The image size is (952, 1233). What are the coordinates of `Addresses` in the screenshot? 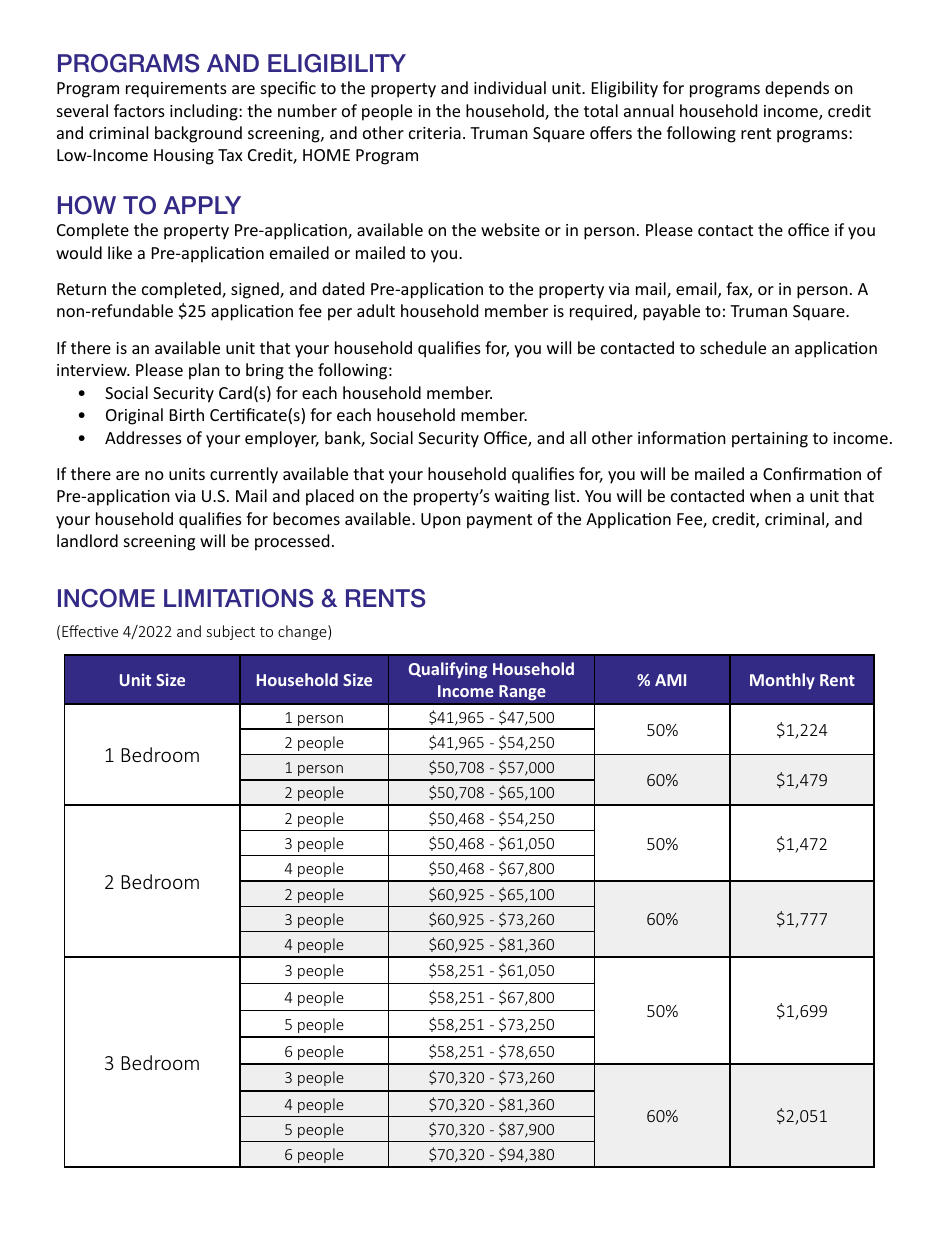 It's located at (143, 437).
